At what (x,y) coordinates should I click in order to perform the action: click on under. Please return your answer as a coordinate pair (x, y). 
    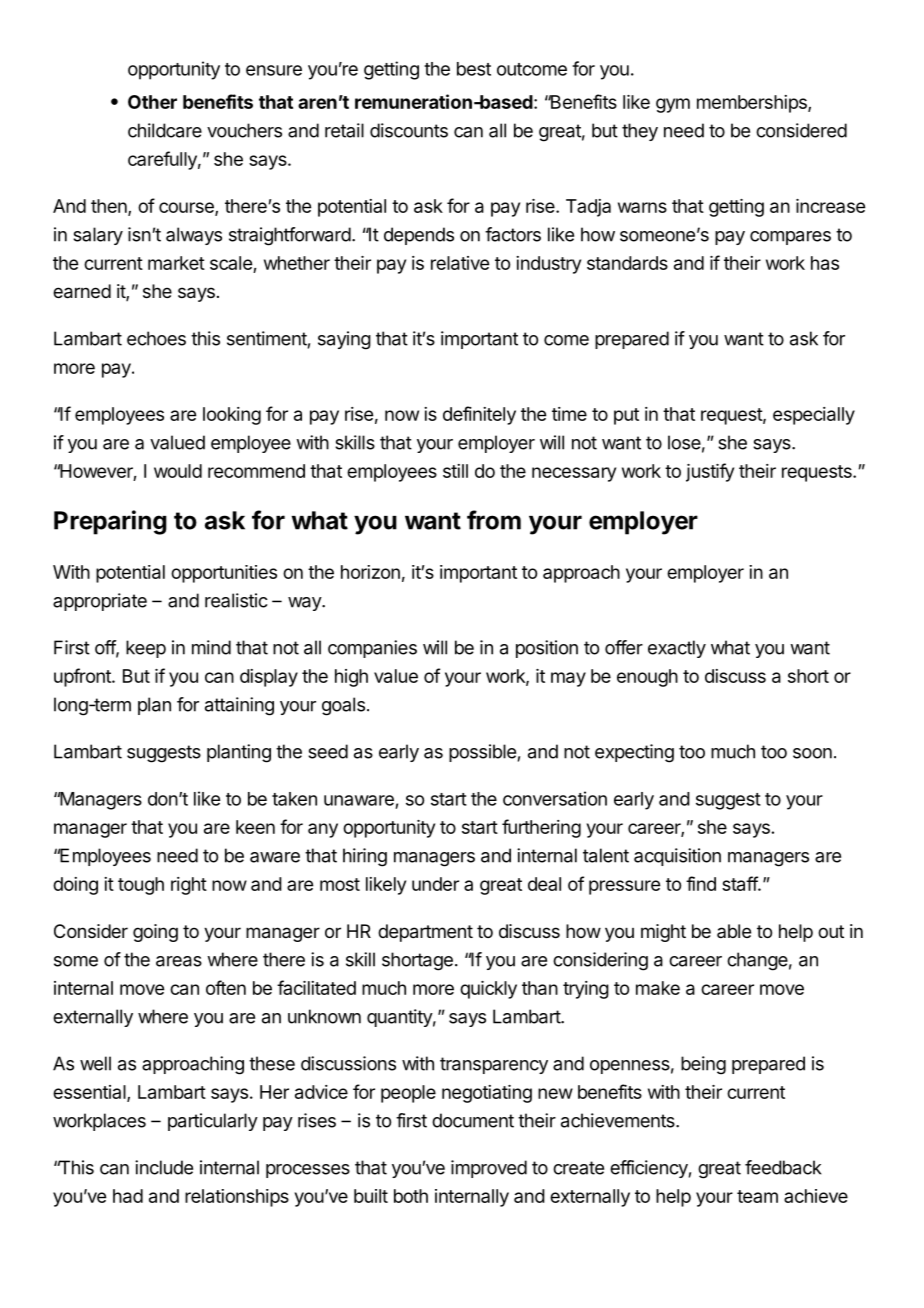
    Looking at the image, I should click on (435, 884).
